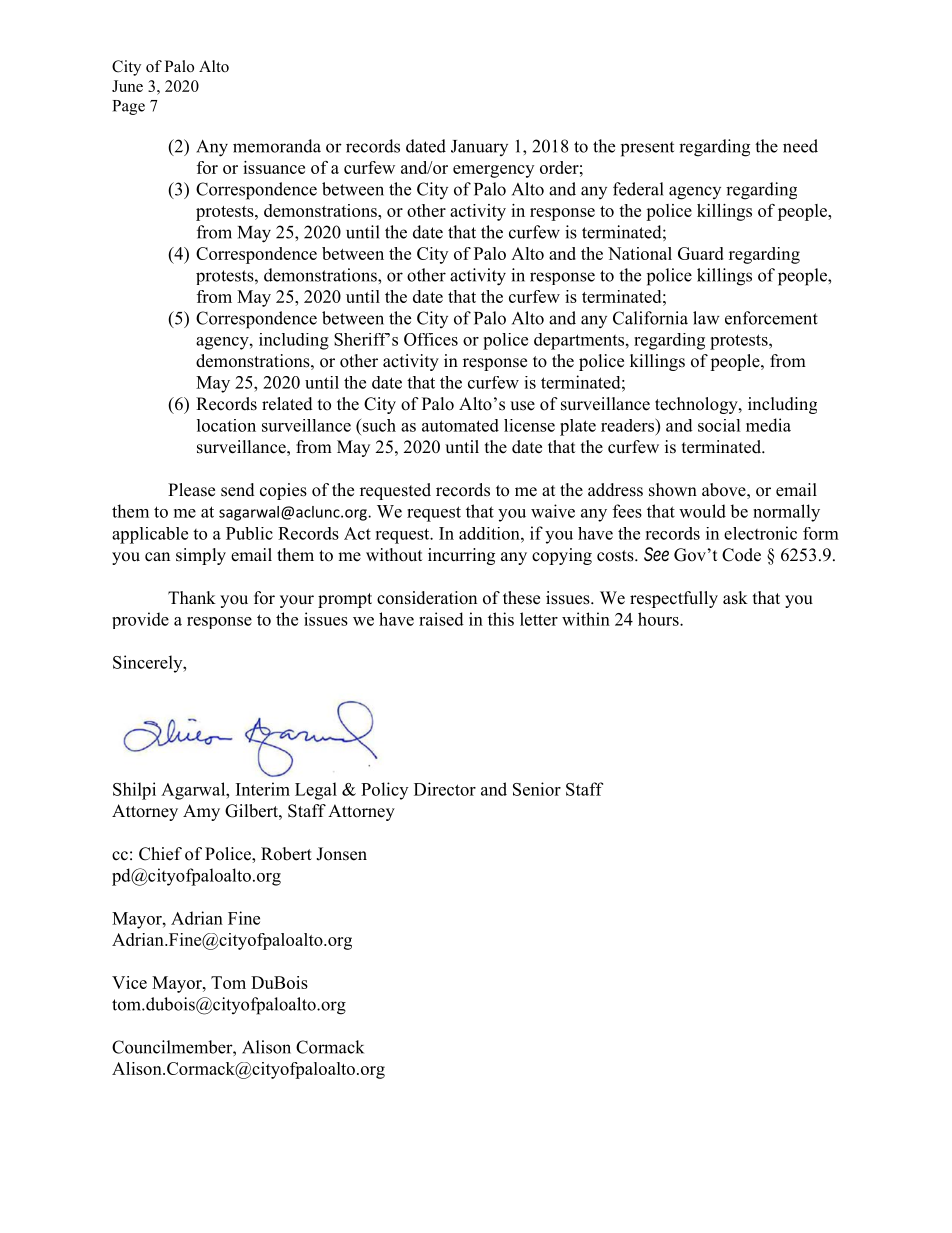  I want to click on January, so click(479, 148).
